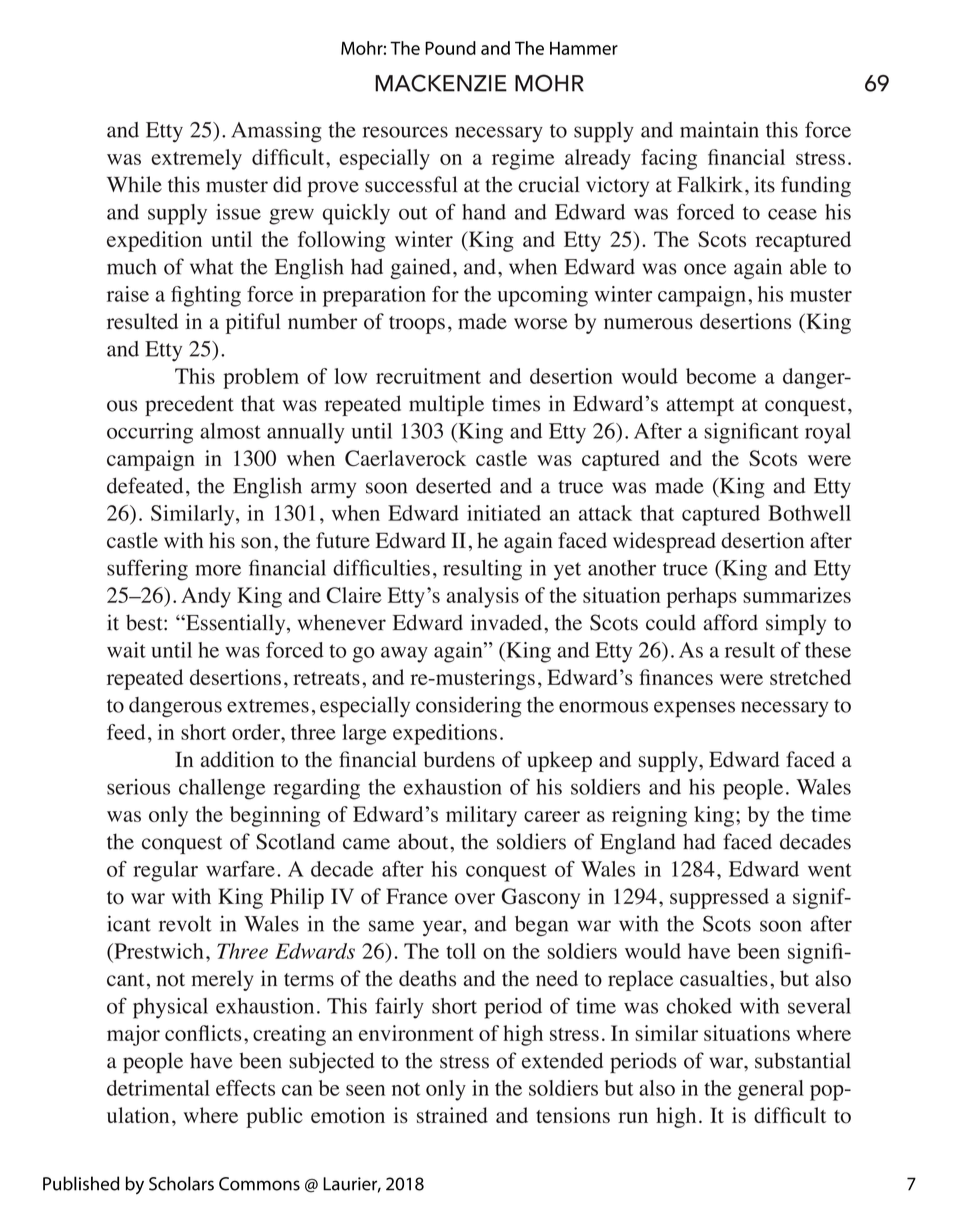  I want to click on Scholars, so click(181, 1183).
